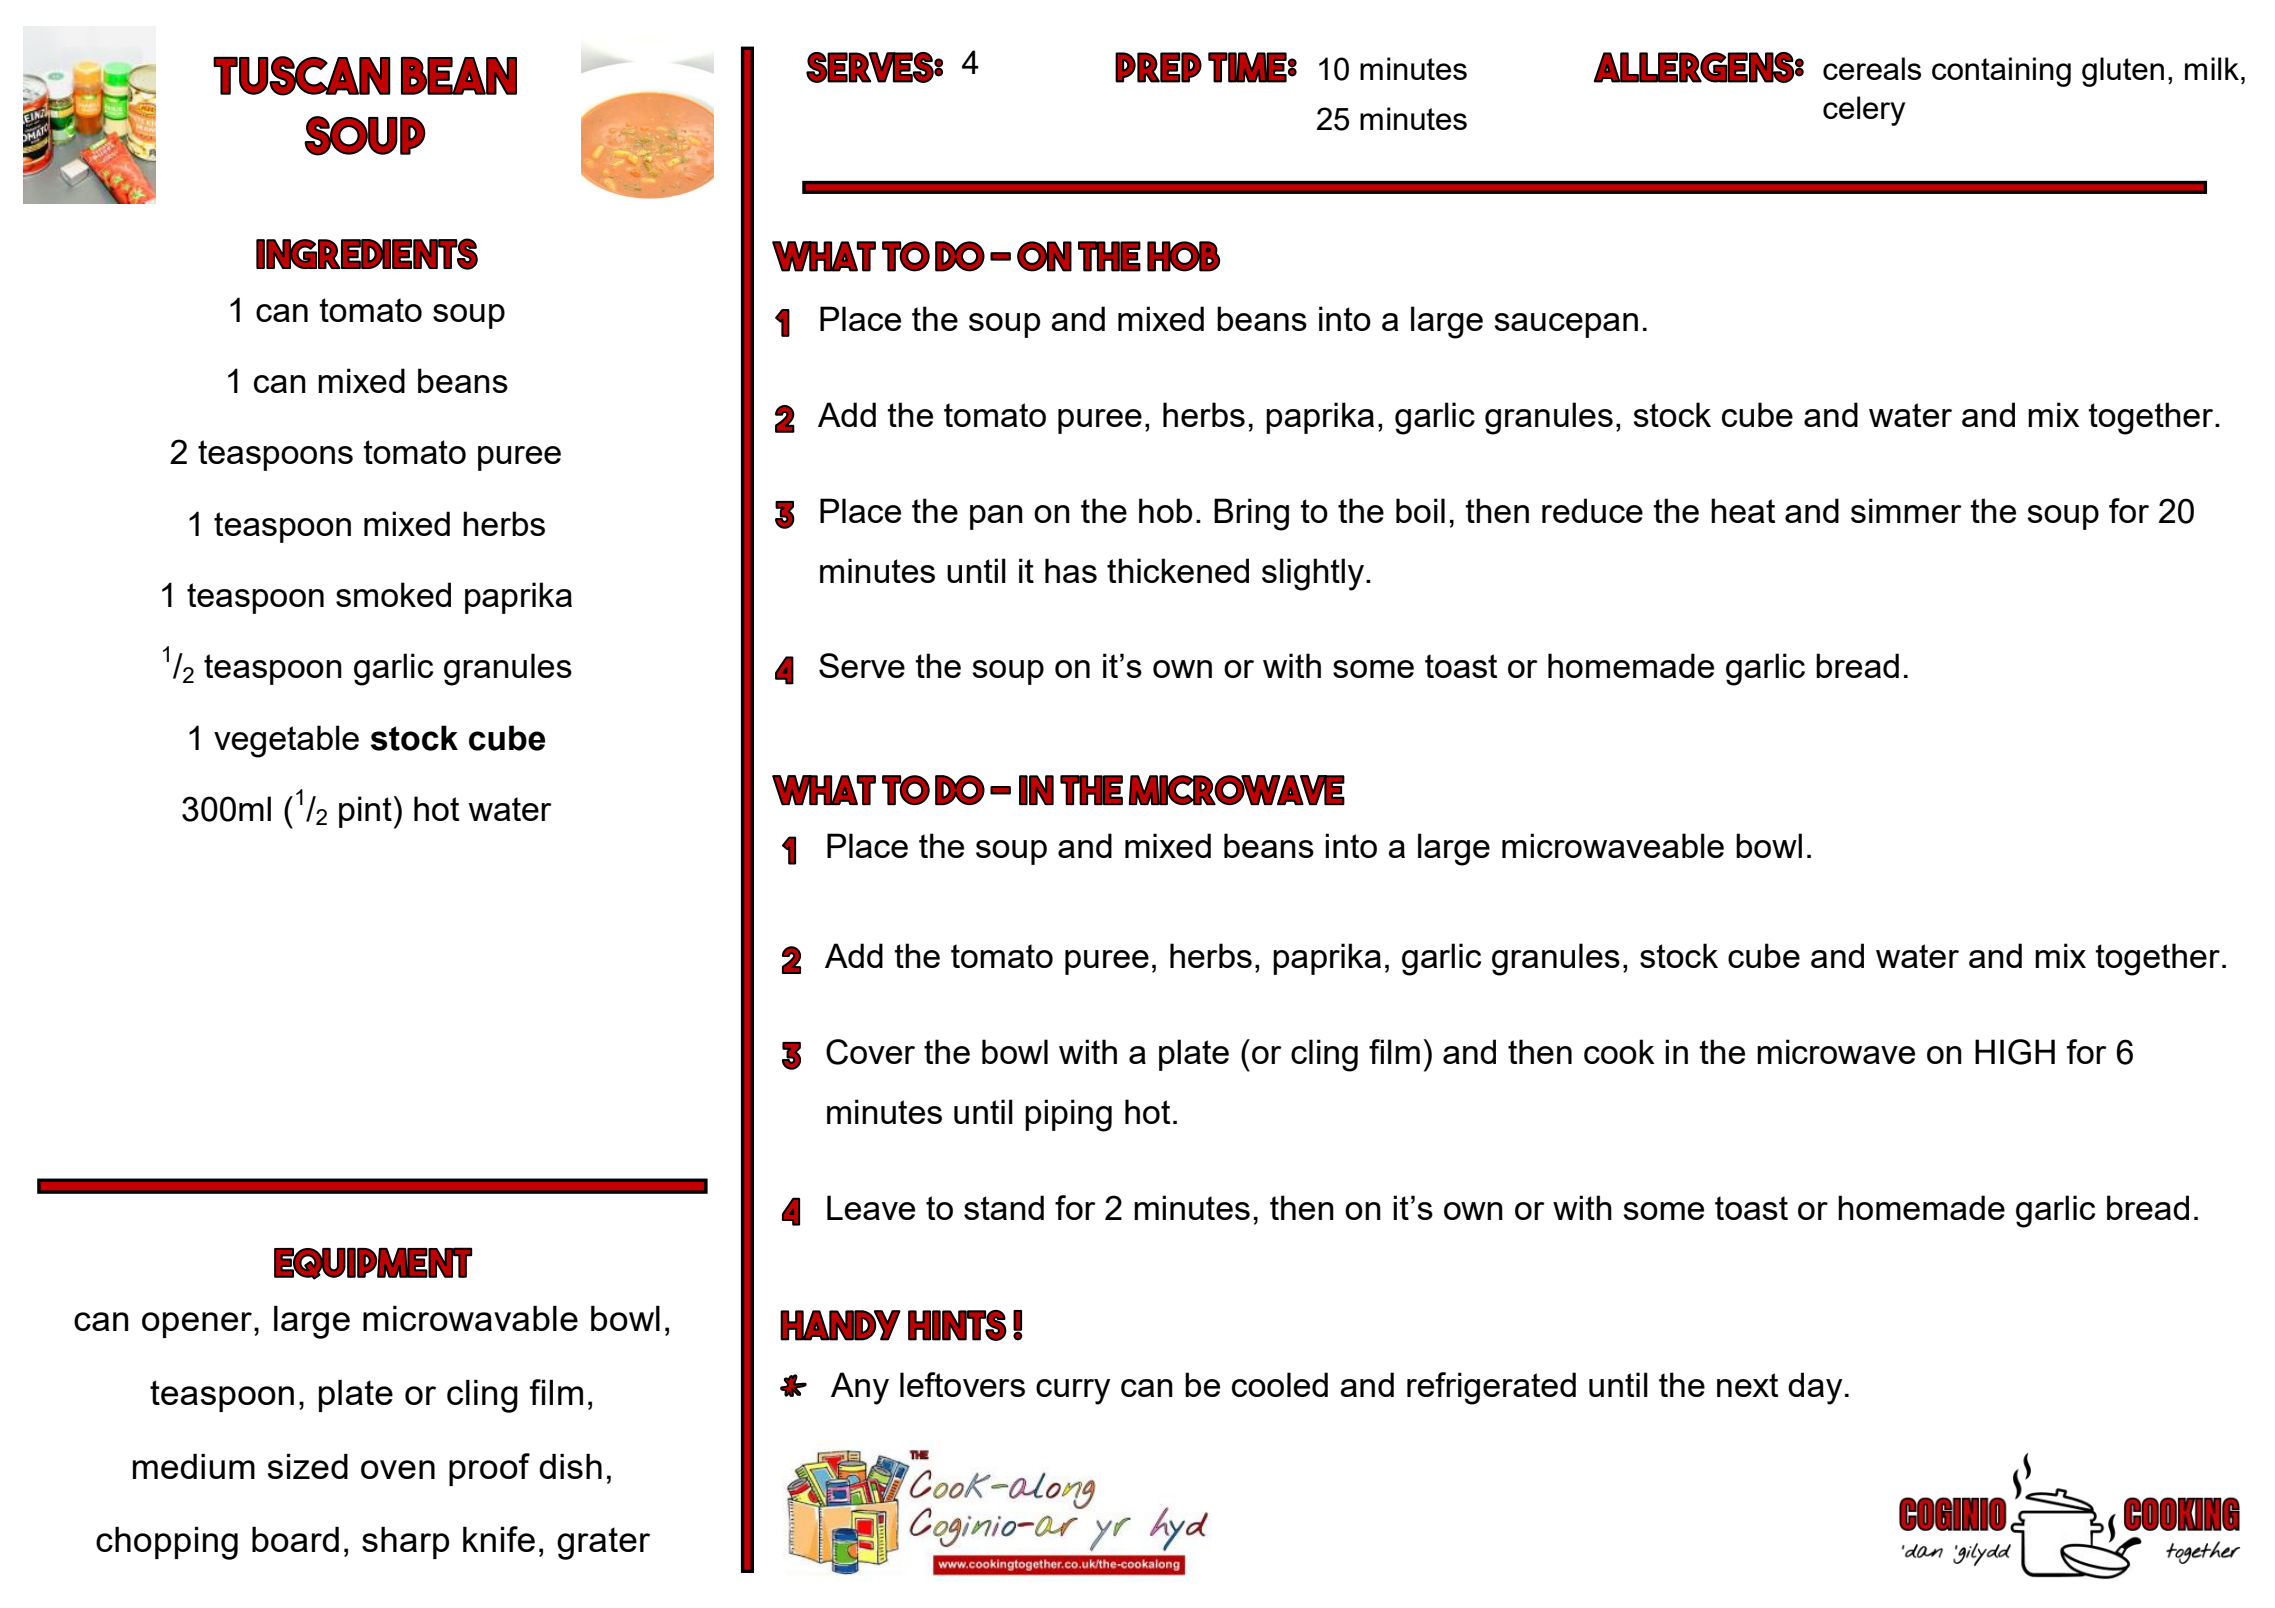 The image size is (2275, 1608). I want to click on cereals, so click(1872, 68).
